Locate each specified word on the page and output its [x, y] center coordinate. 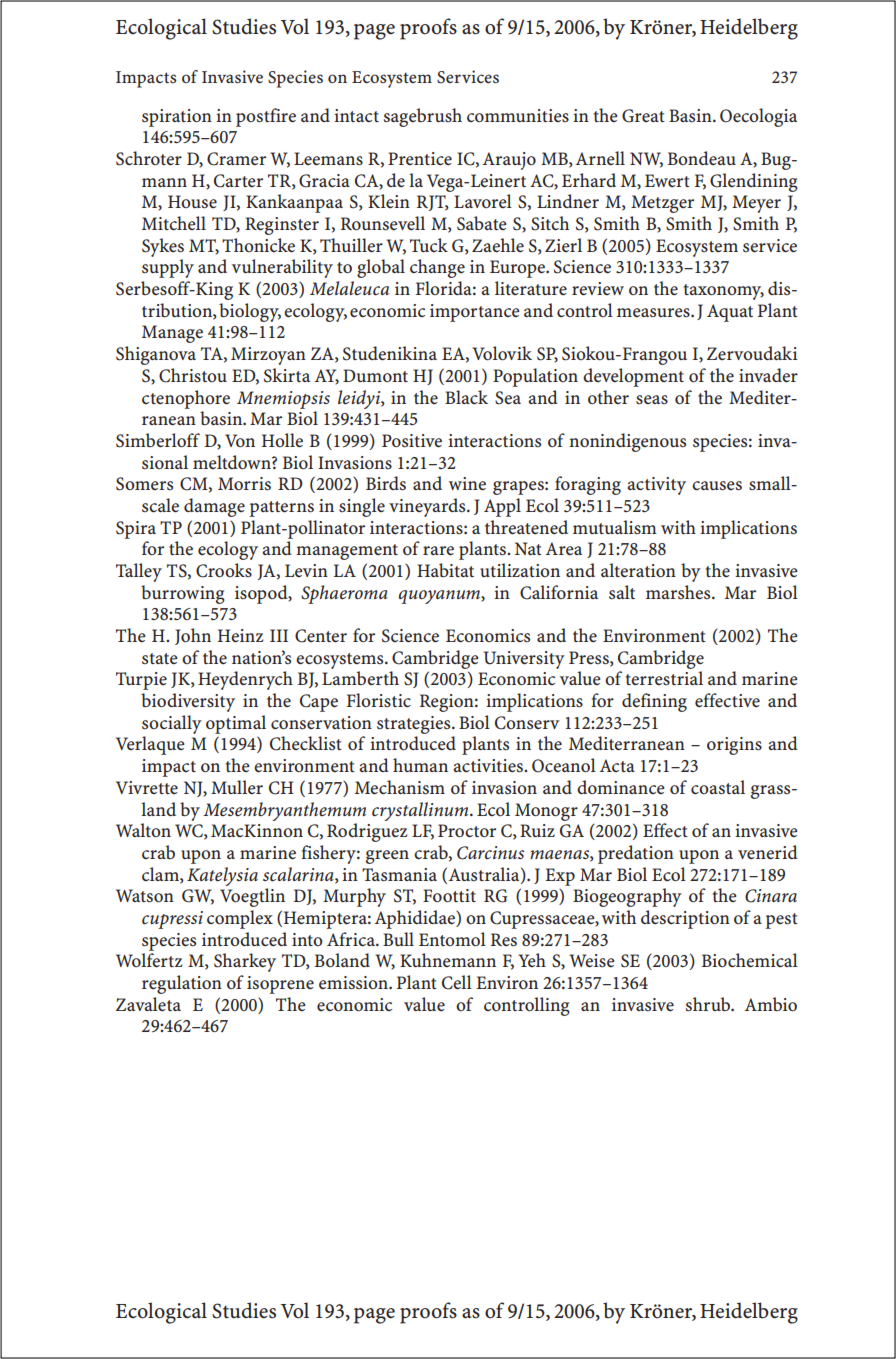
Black [466, 397]
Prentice [420, 158]
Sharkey [245, 962]
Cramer [236, 159]
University [524, 660]
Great [643, 116]
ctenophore [186, 399]
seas [652, 399]
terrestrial [664, 678]
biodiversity [188, 702]
